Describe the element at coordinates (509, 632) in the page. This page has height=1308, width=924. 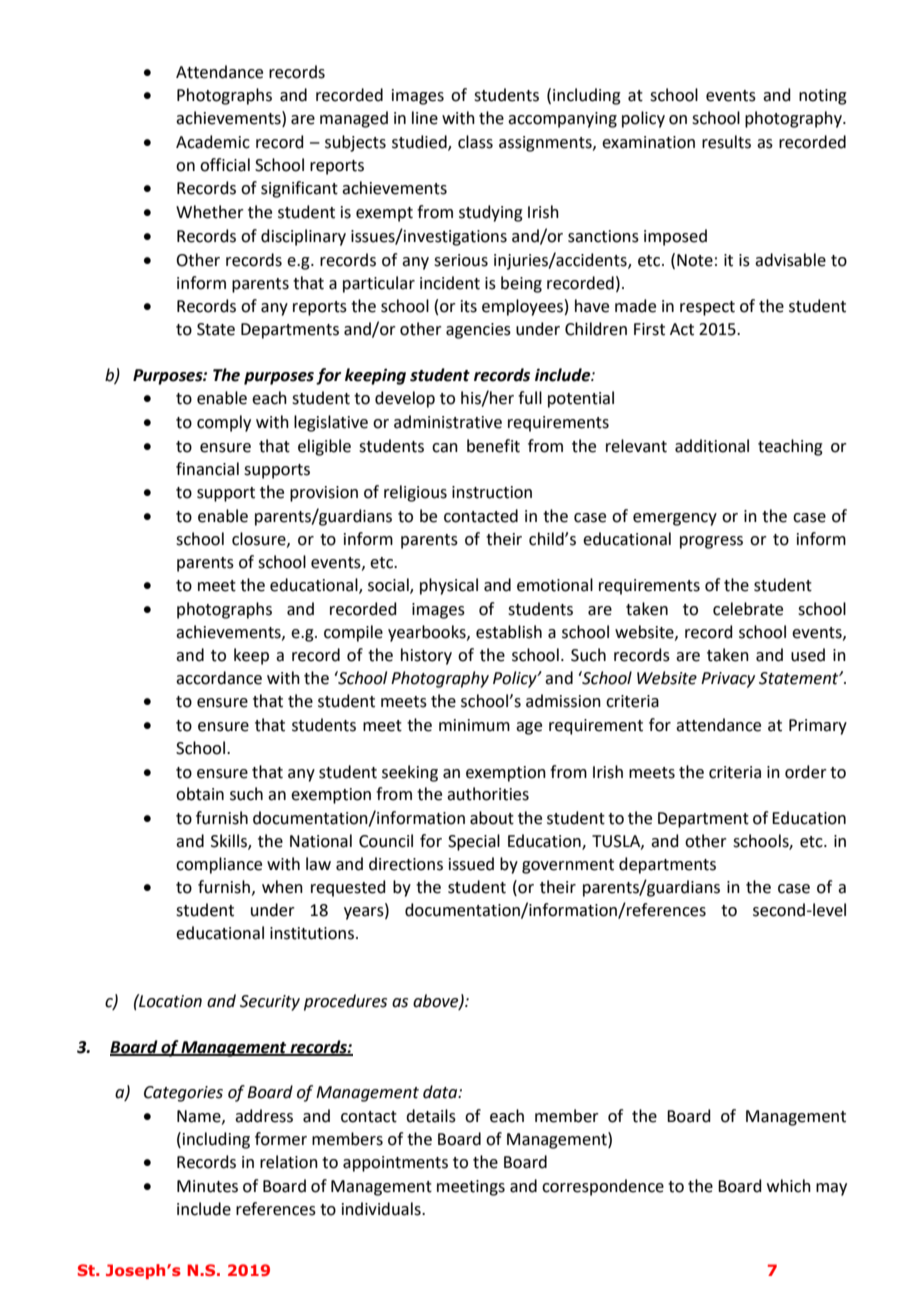
I see `establish` at that location.
